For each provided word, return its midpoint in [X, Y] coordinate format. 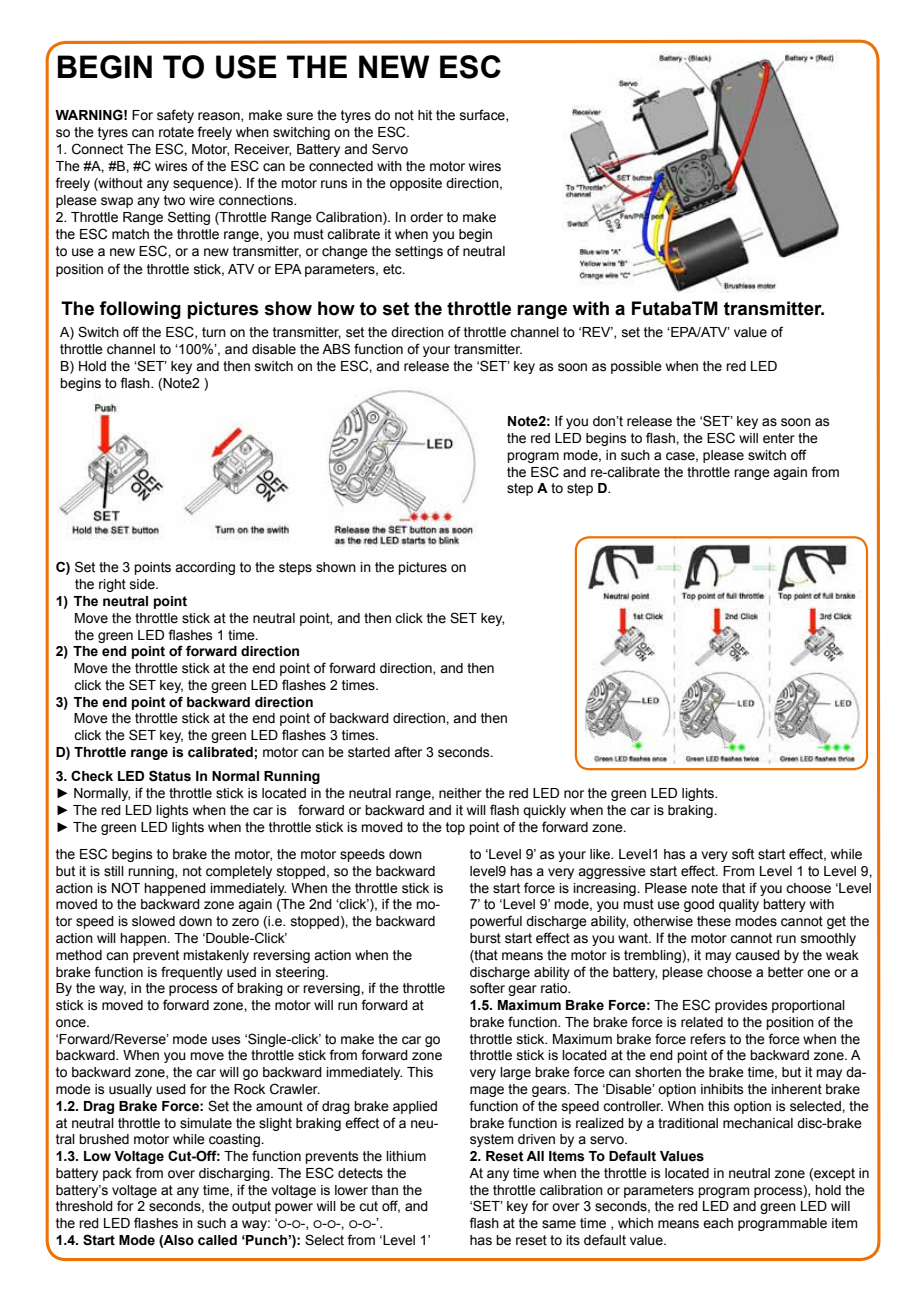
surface [483, 115]
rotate [176, 132]
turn [214, 332]
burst [485, 938]
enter [779, 438]
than [384, 1190]
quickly [544, 811]
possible [636, 367]
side [143, 584]
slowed [153, 921]
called [217, 1240]
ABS [336, 349]
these [714, 921]
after [408, 752]
